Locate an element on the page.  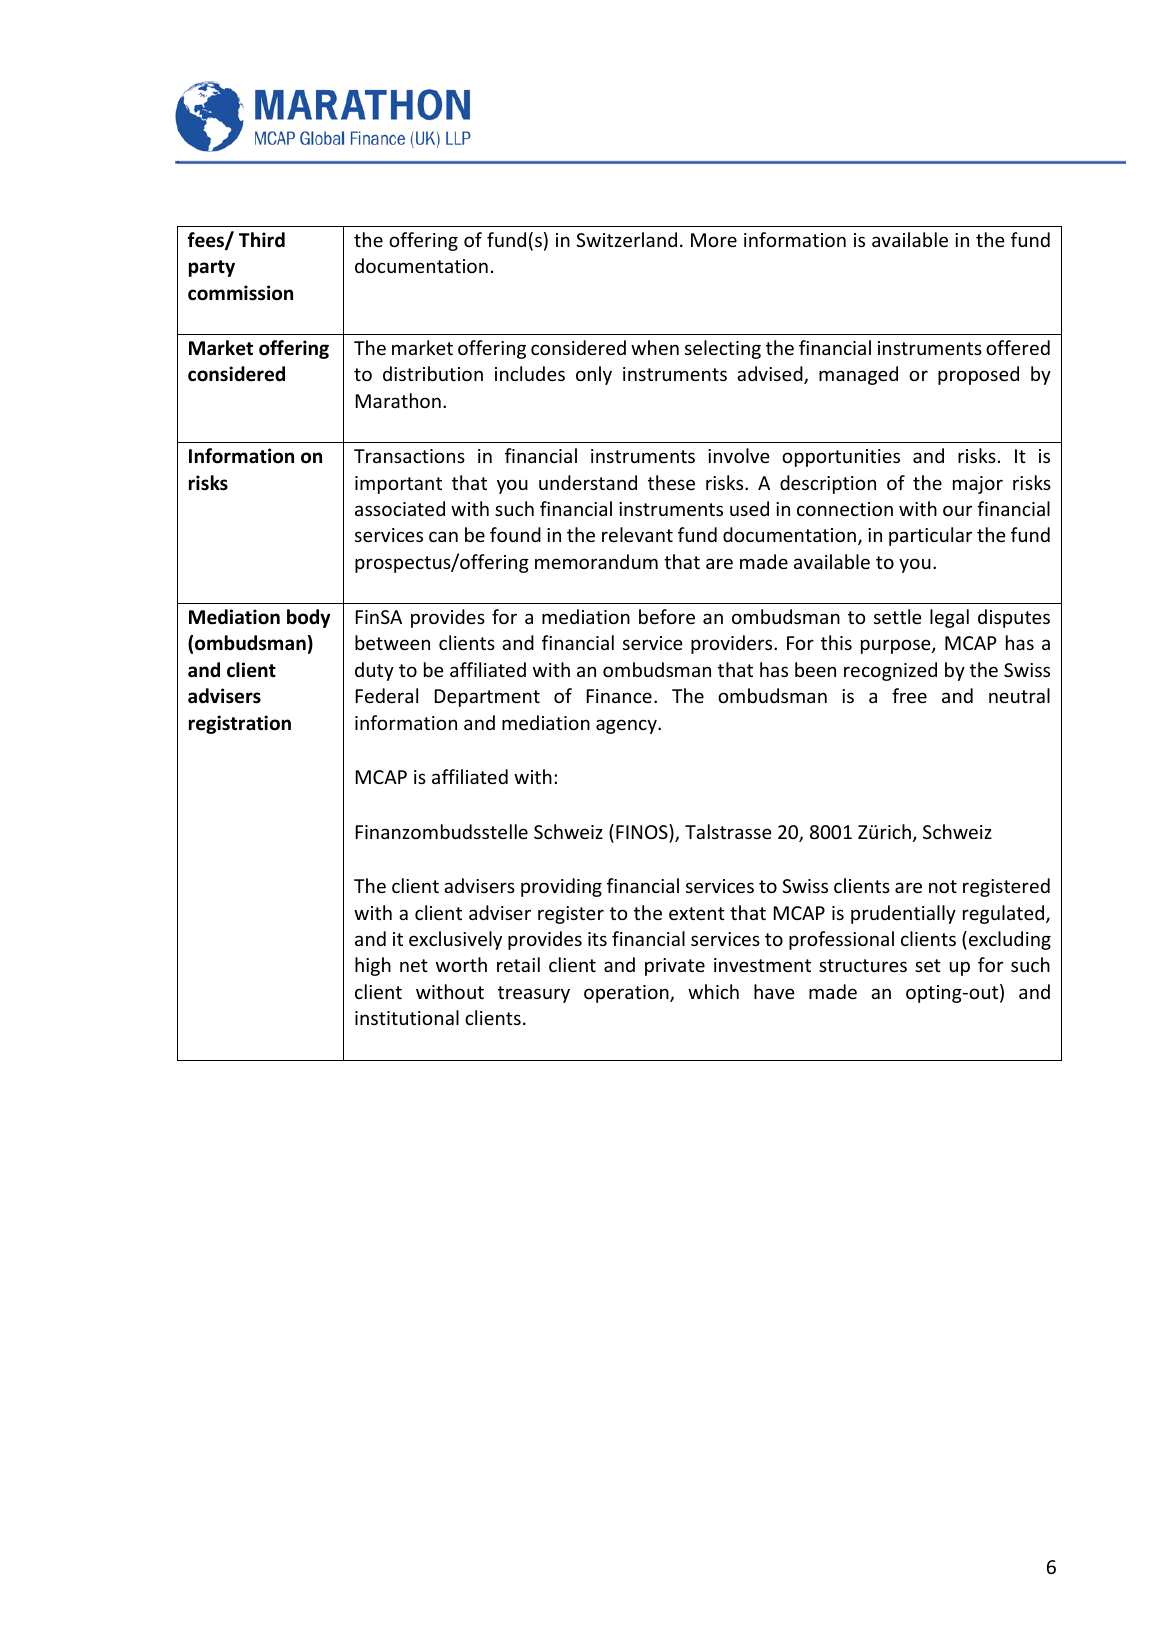
legal is located at coordinates (949, 618).
